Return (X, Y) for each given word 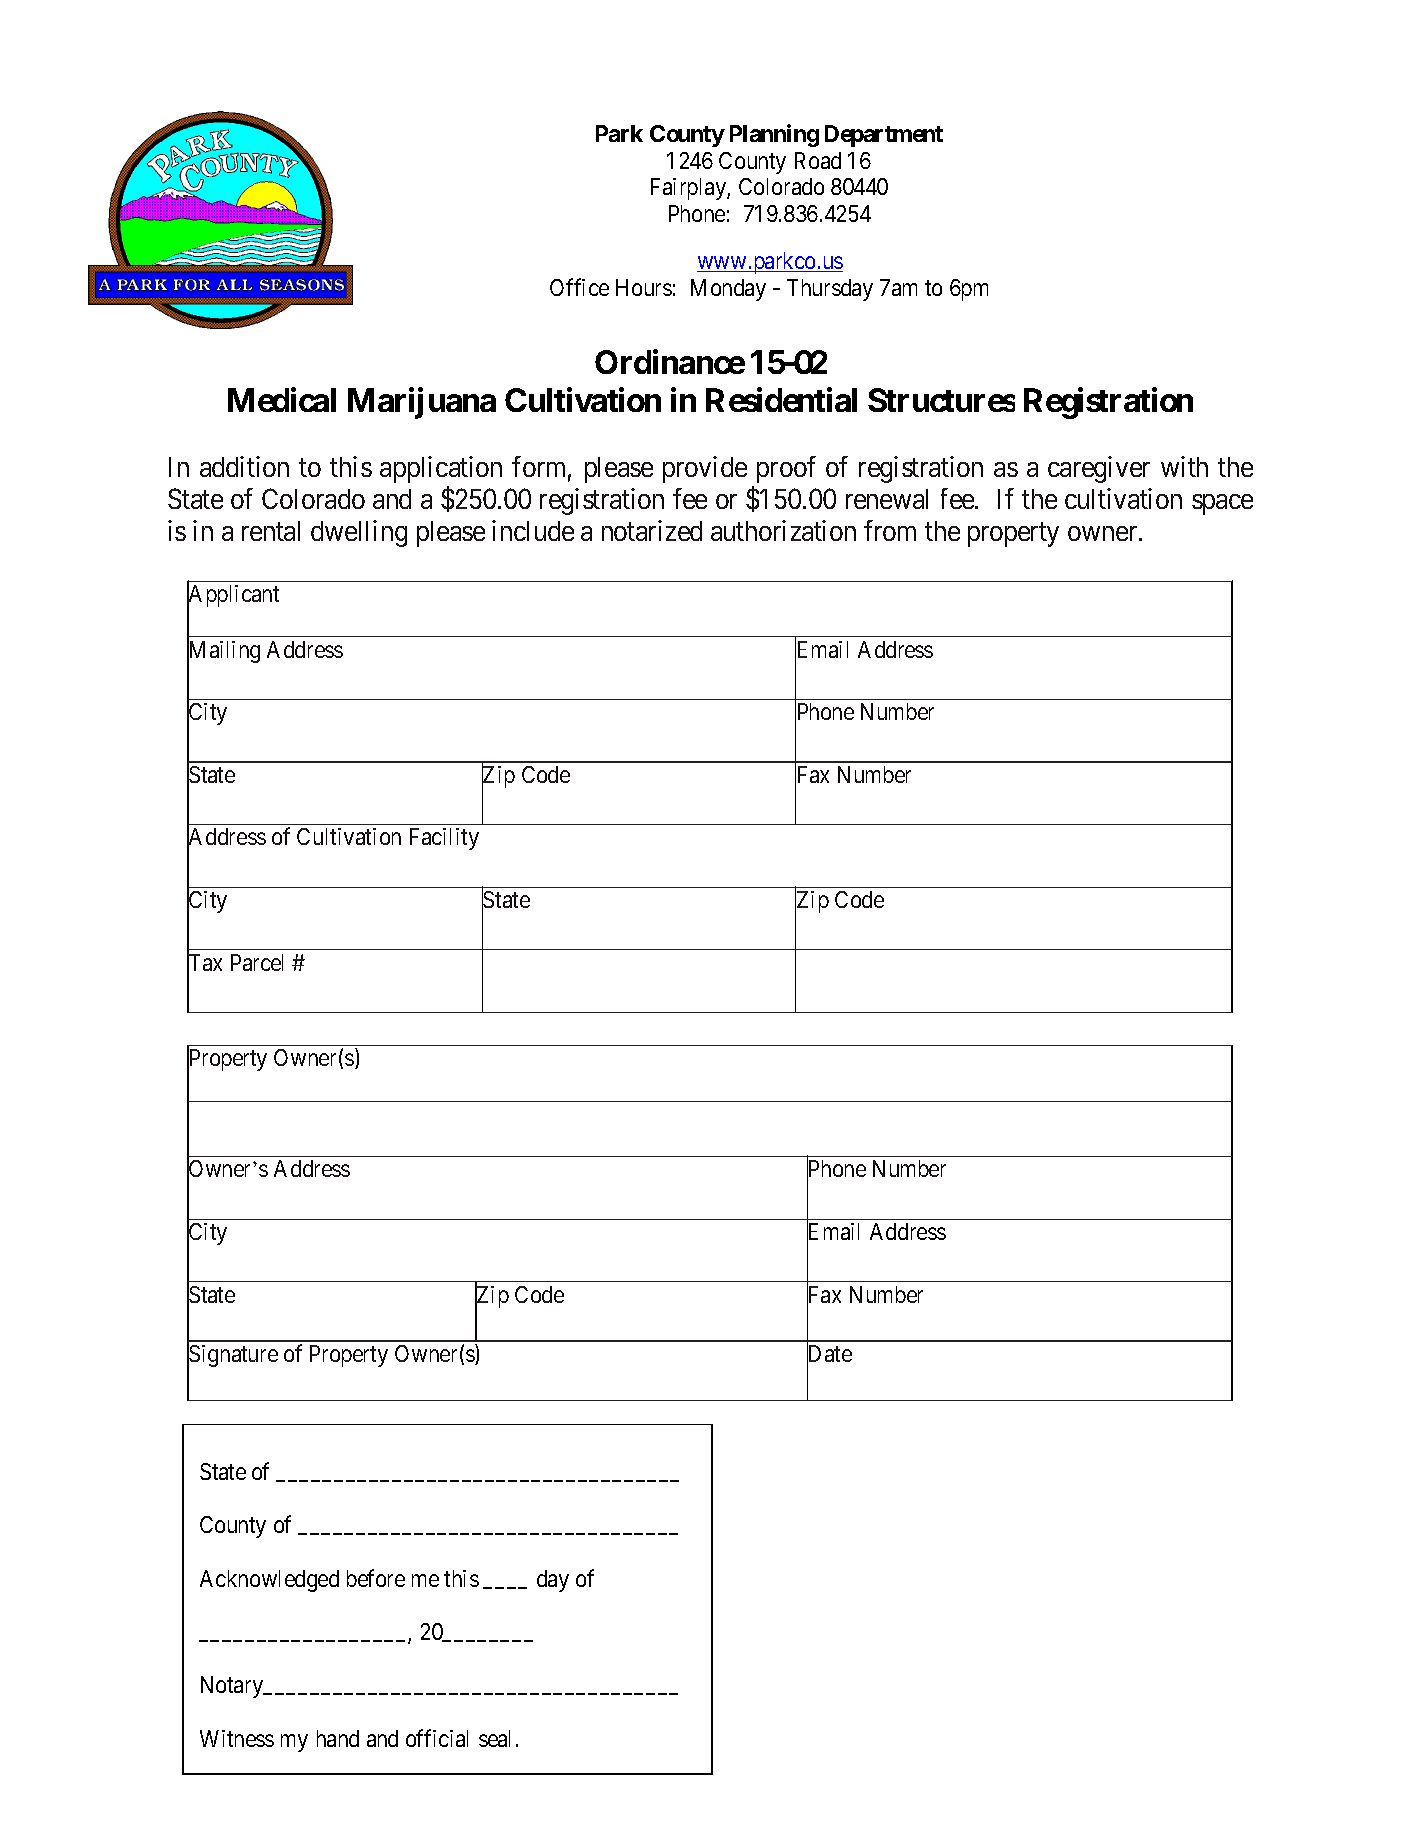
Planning (774, 135)
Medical (282, 399)
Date (829, 1354)
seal (494, 1738)
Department (884, 136)
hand (338, 1738)
